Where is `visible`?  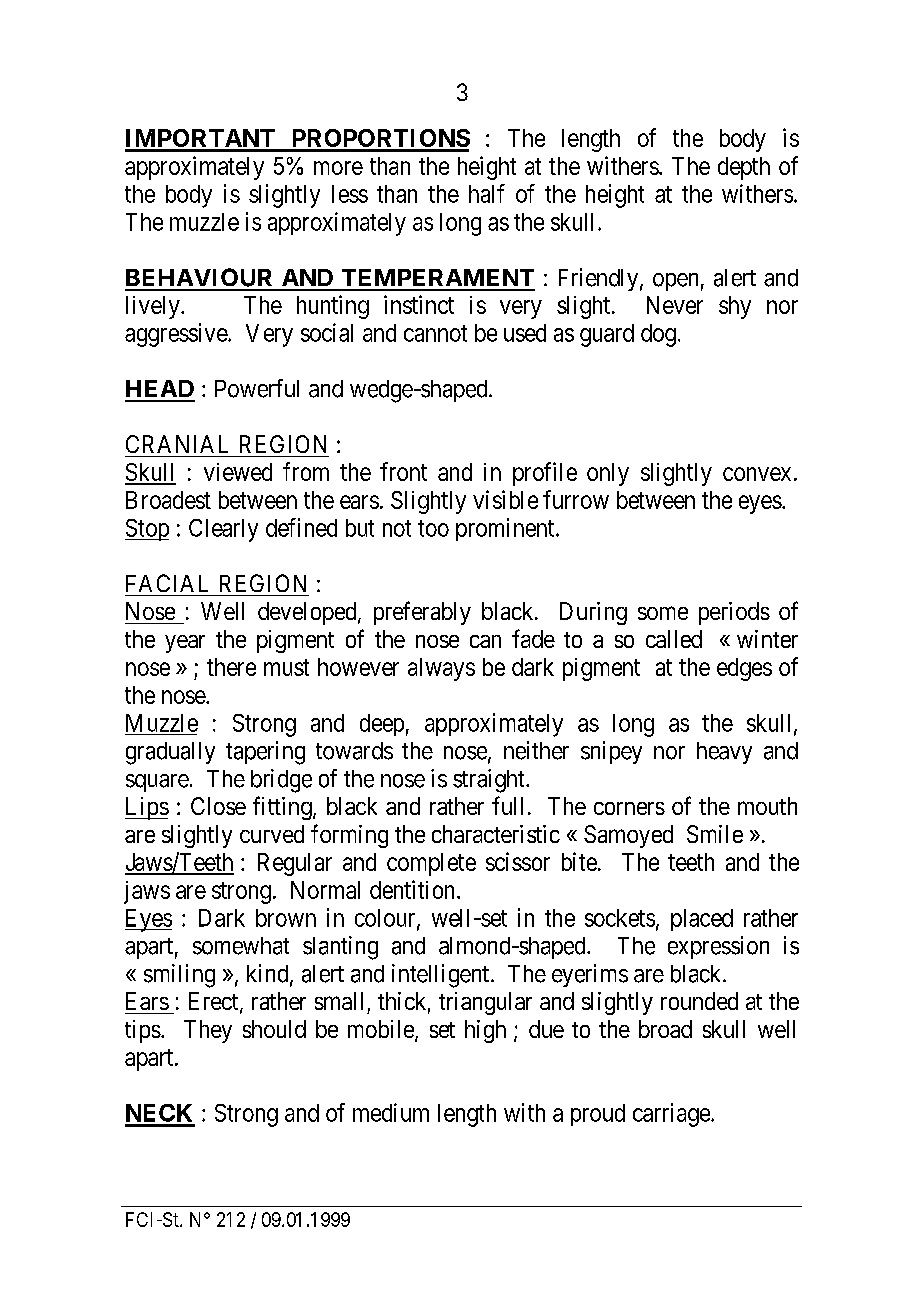
visible is located at coordinates (505, 499).
